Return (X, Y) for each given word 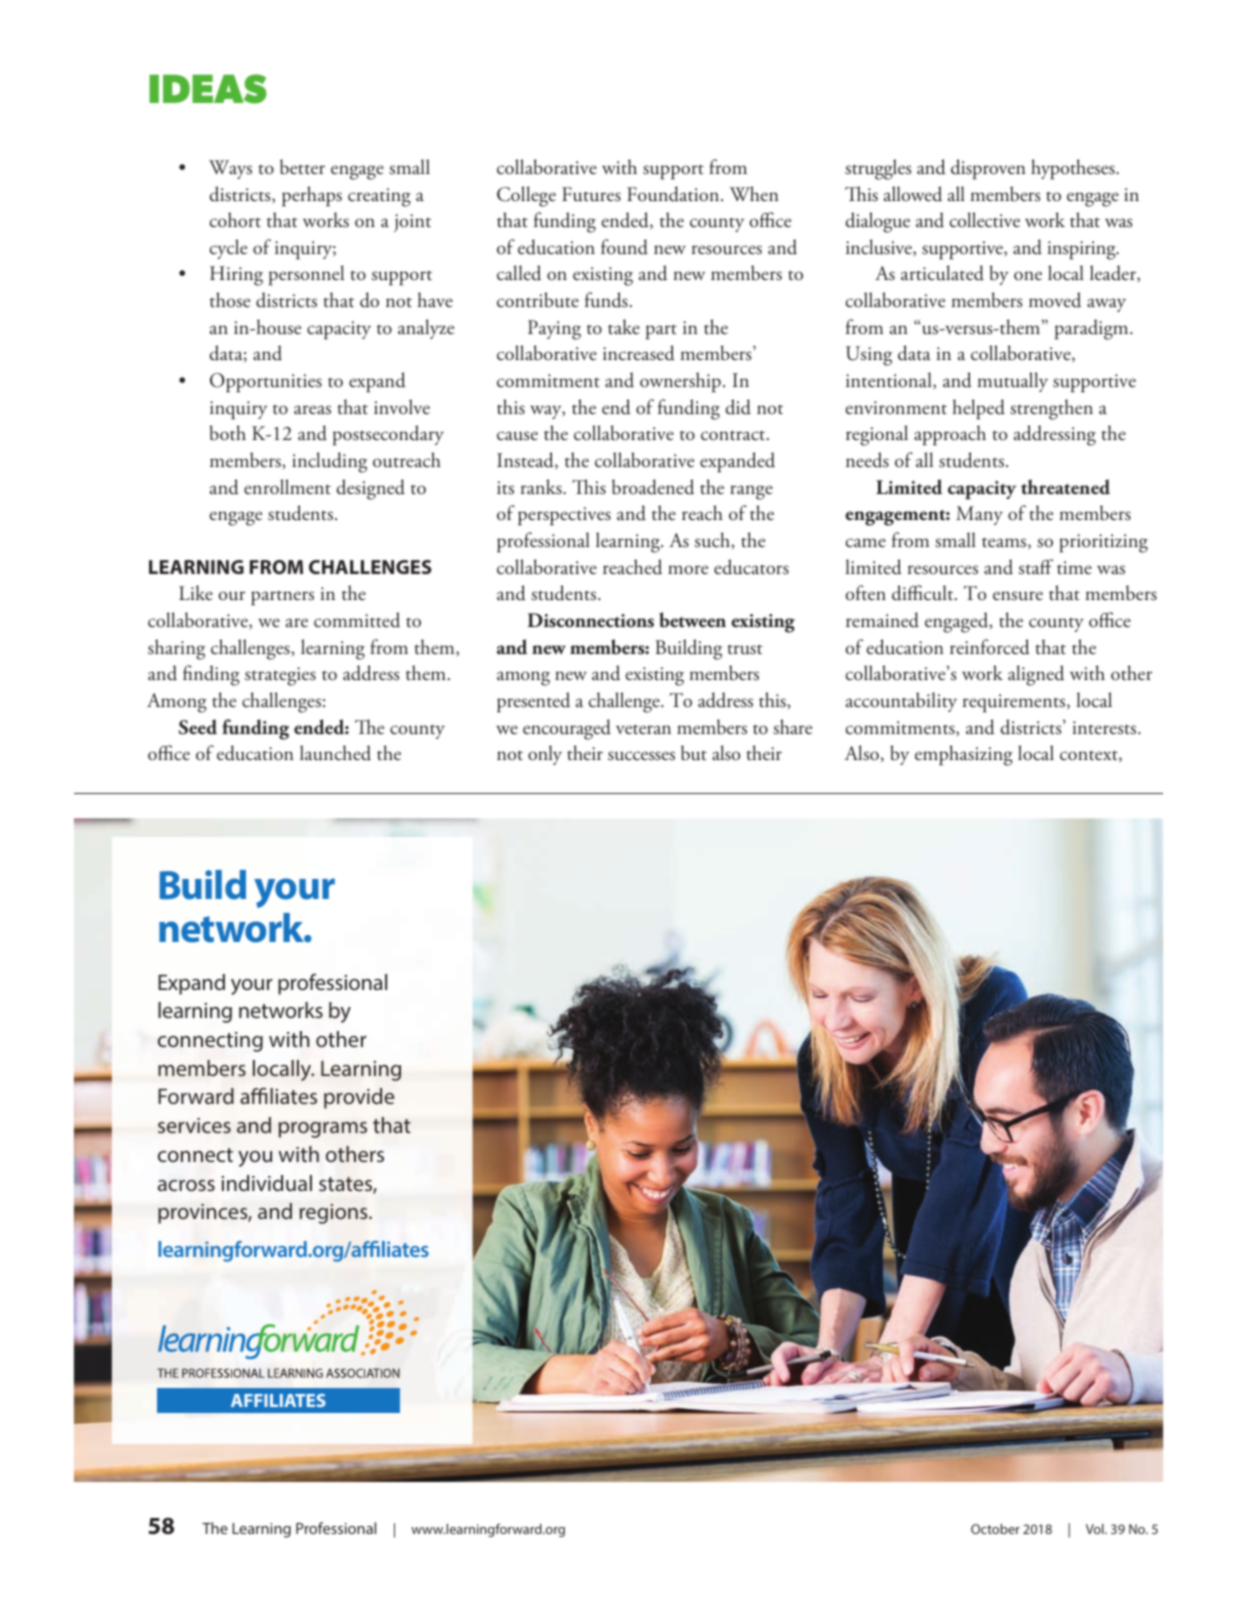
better (302, 167)
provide (359, 1098)
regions (335, 1214)
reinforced (990, 647)
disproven (988, 169)
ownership (680, 382)
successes (641, 756)
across (186, 1185)
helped (978, 409)
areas (312, 410)
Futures (591, 194)
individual (267, 1183)
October (995, 1529)
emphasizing (964, 755)
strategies (280, 676)
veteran (643, 729)
